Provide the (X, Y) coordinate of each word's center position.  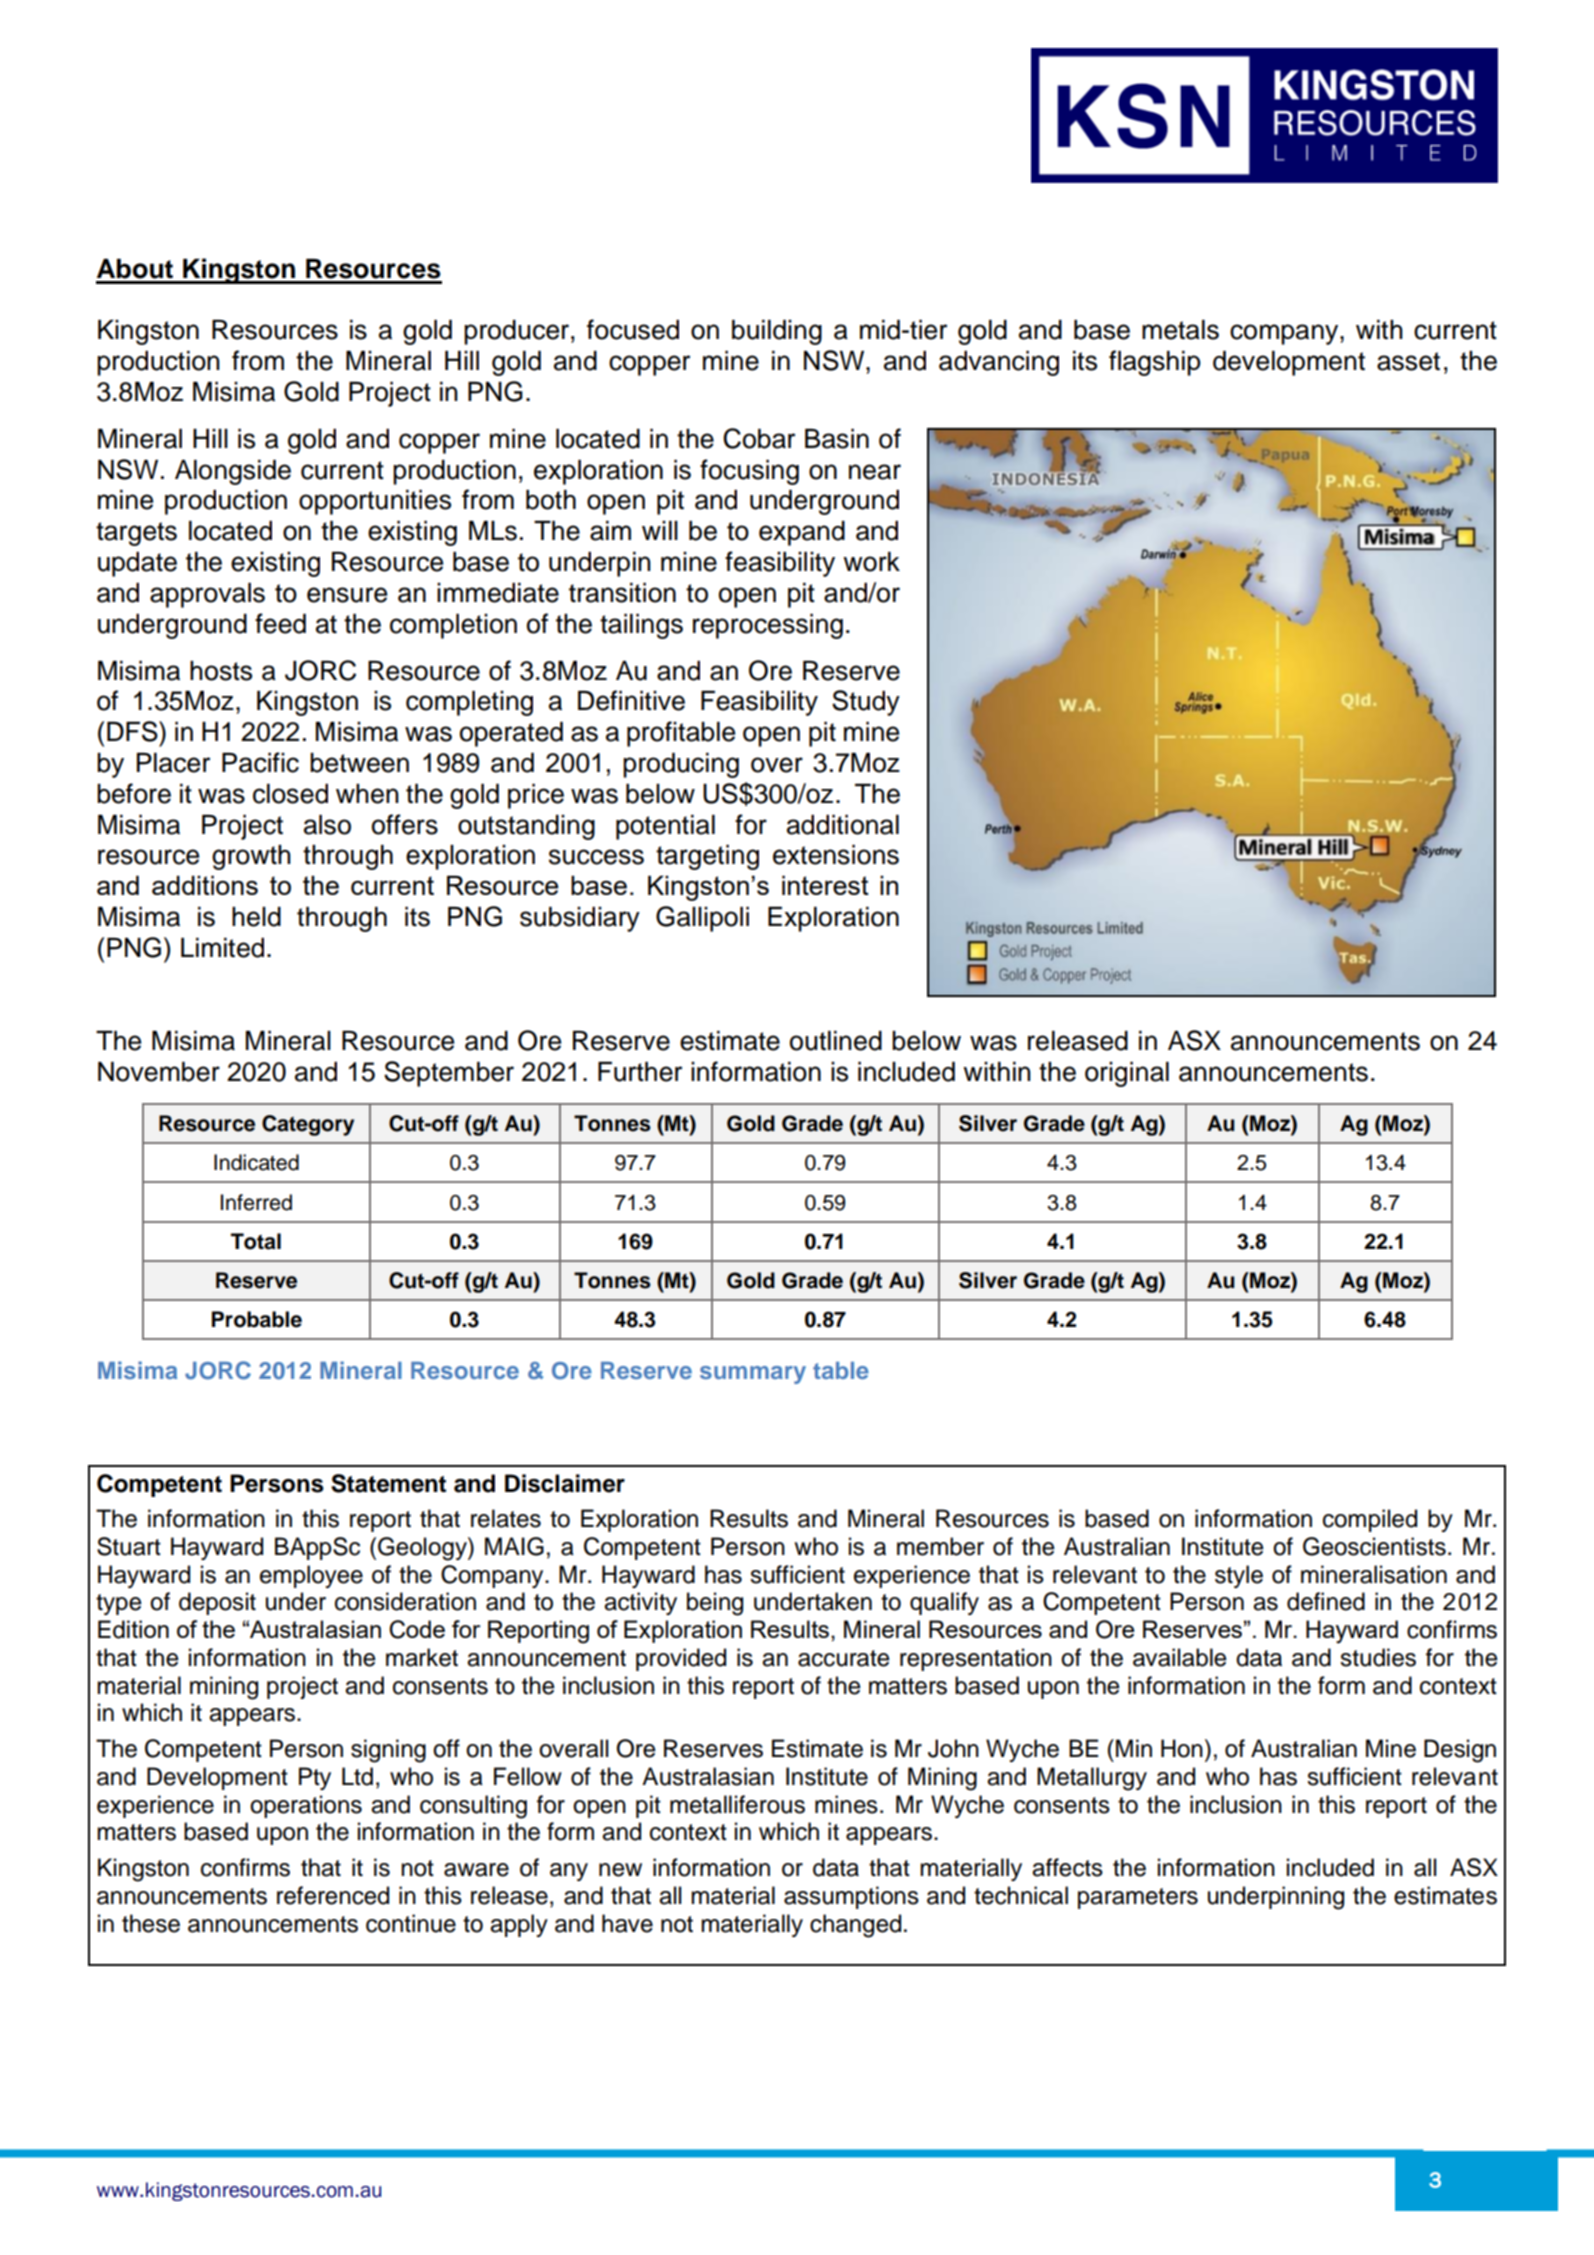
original (1127, 1074)
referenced (333, 1895)
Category (308, 1125)
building (777, 332)
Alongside (233, 472)
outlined (836, 1041)
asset (1408, 361)
